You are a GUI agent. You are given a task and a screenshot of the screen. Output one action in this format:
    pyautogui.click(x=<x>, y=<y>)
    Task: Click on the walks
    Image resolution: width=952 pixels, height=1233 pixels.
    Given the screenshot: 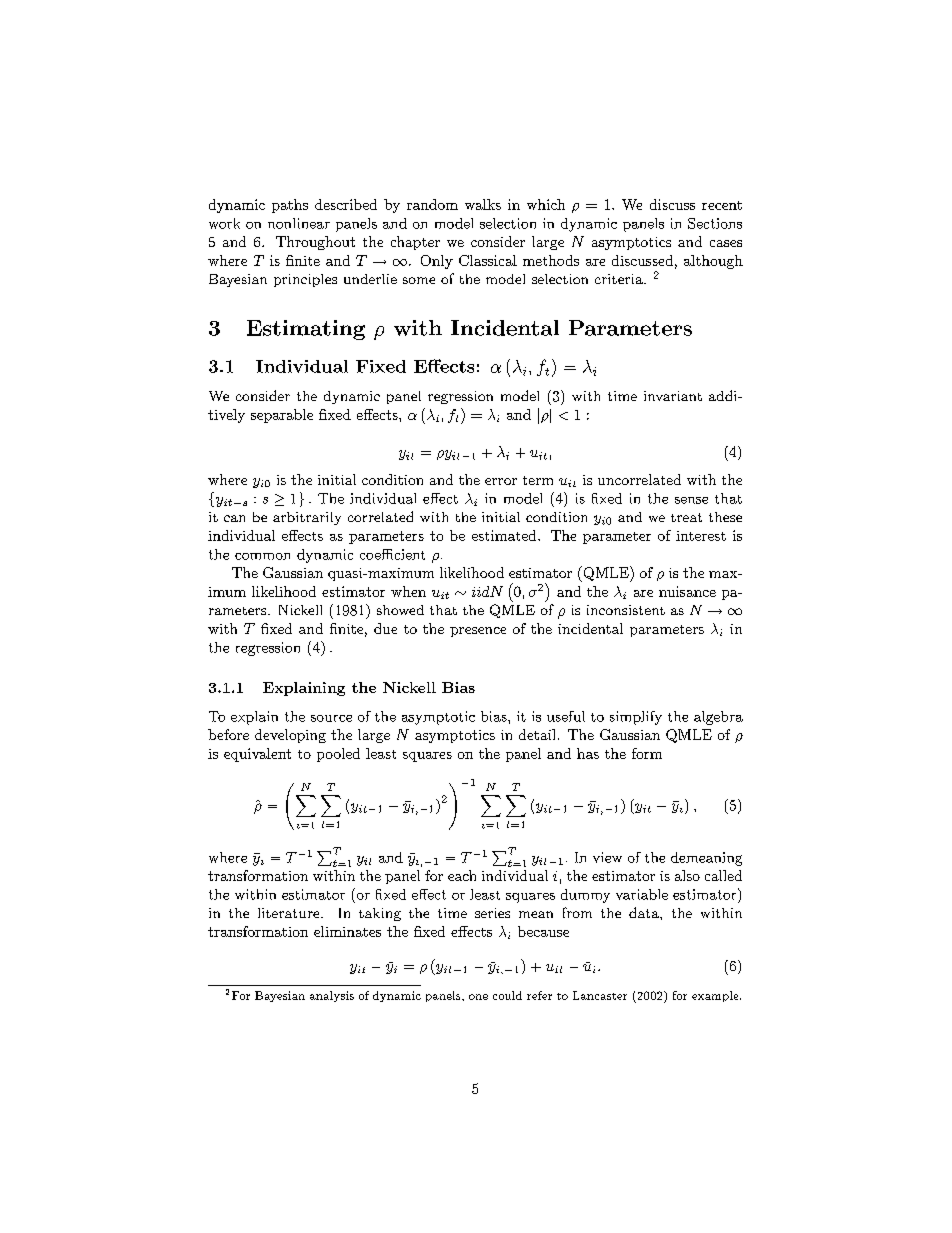 What is the action you would take?
    pyautogui.click(x=483, y=204)
